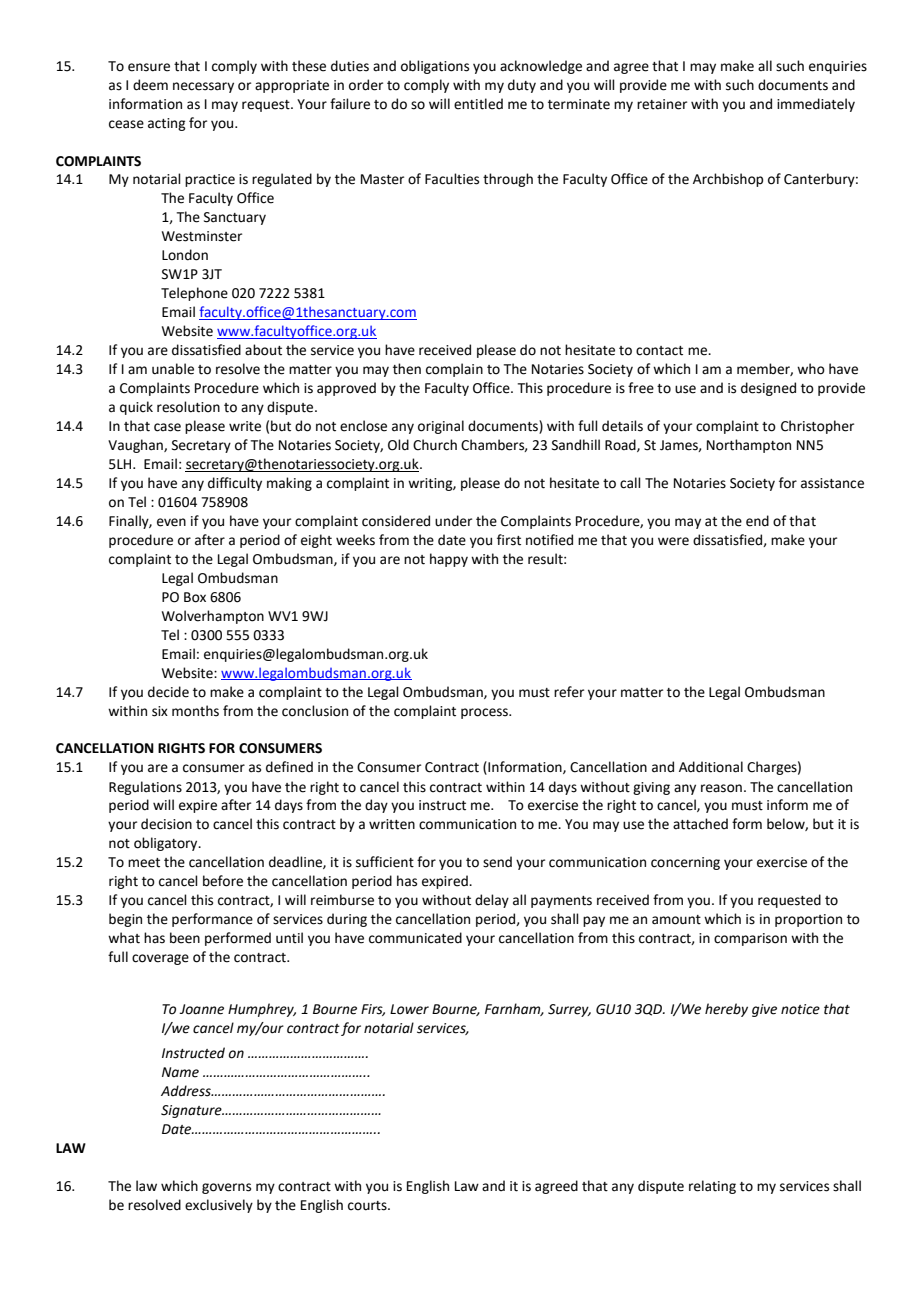 The width and height of the document is (924, 1308). Describe the element at coordinates (226, 1188) in the document. I see `governs` at that location.
